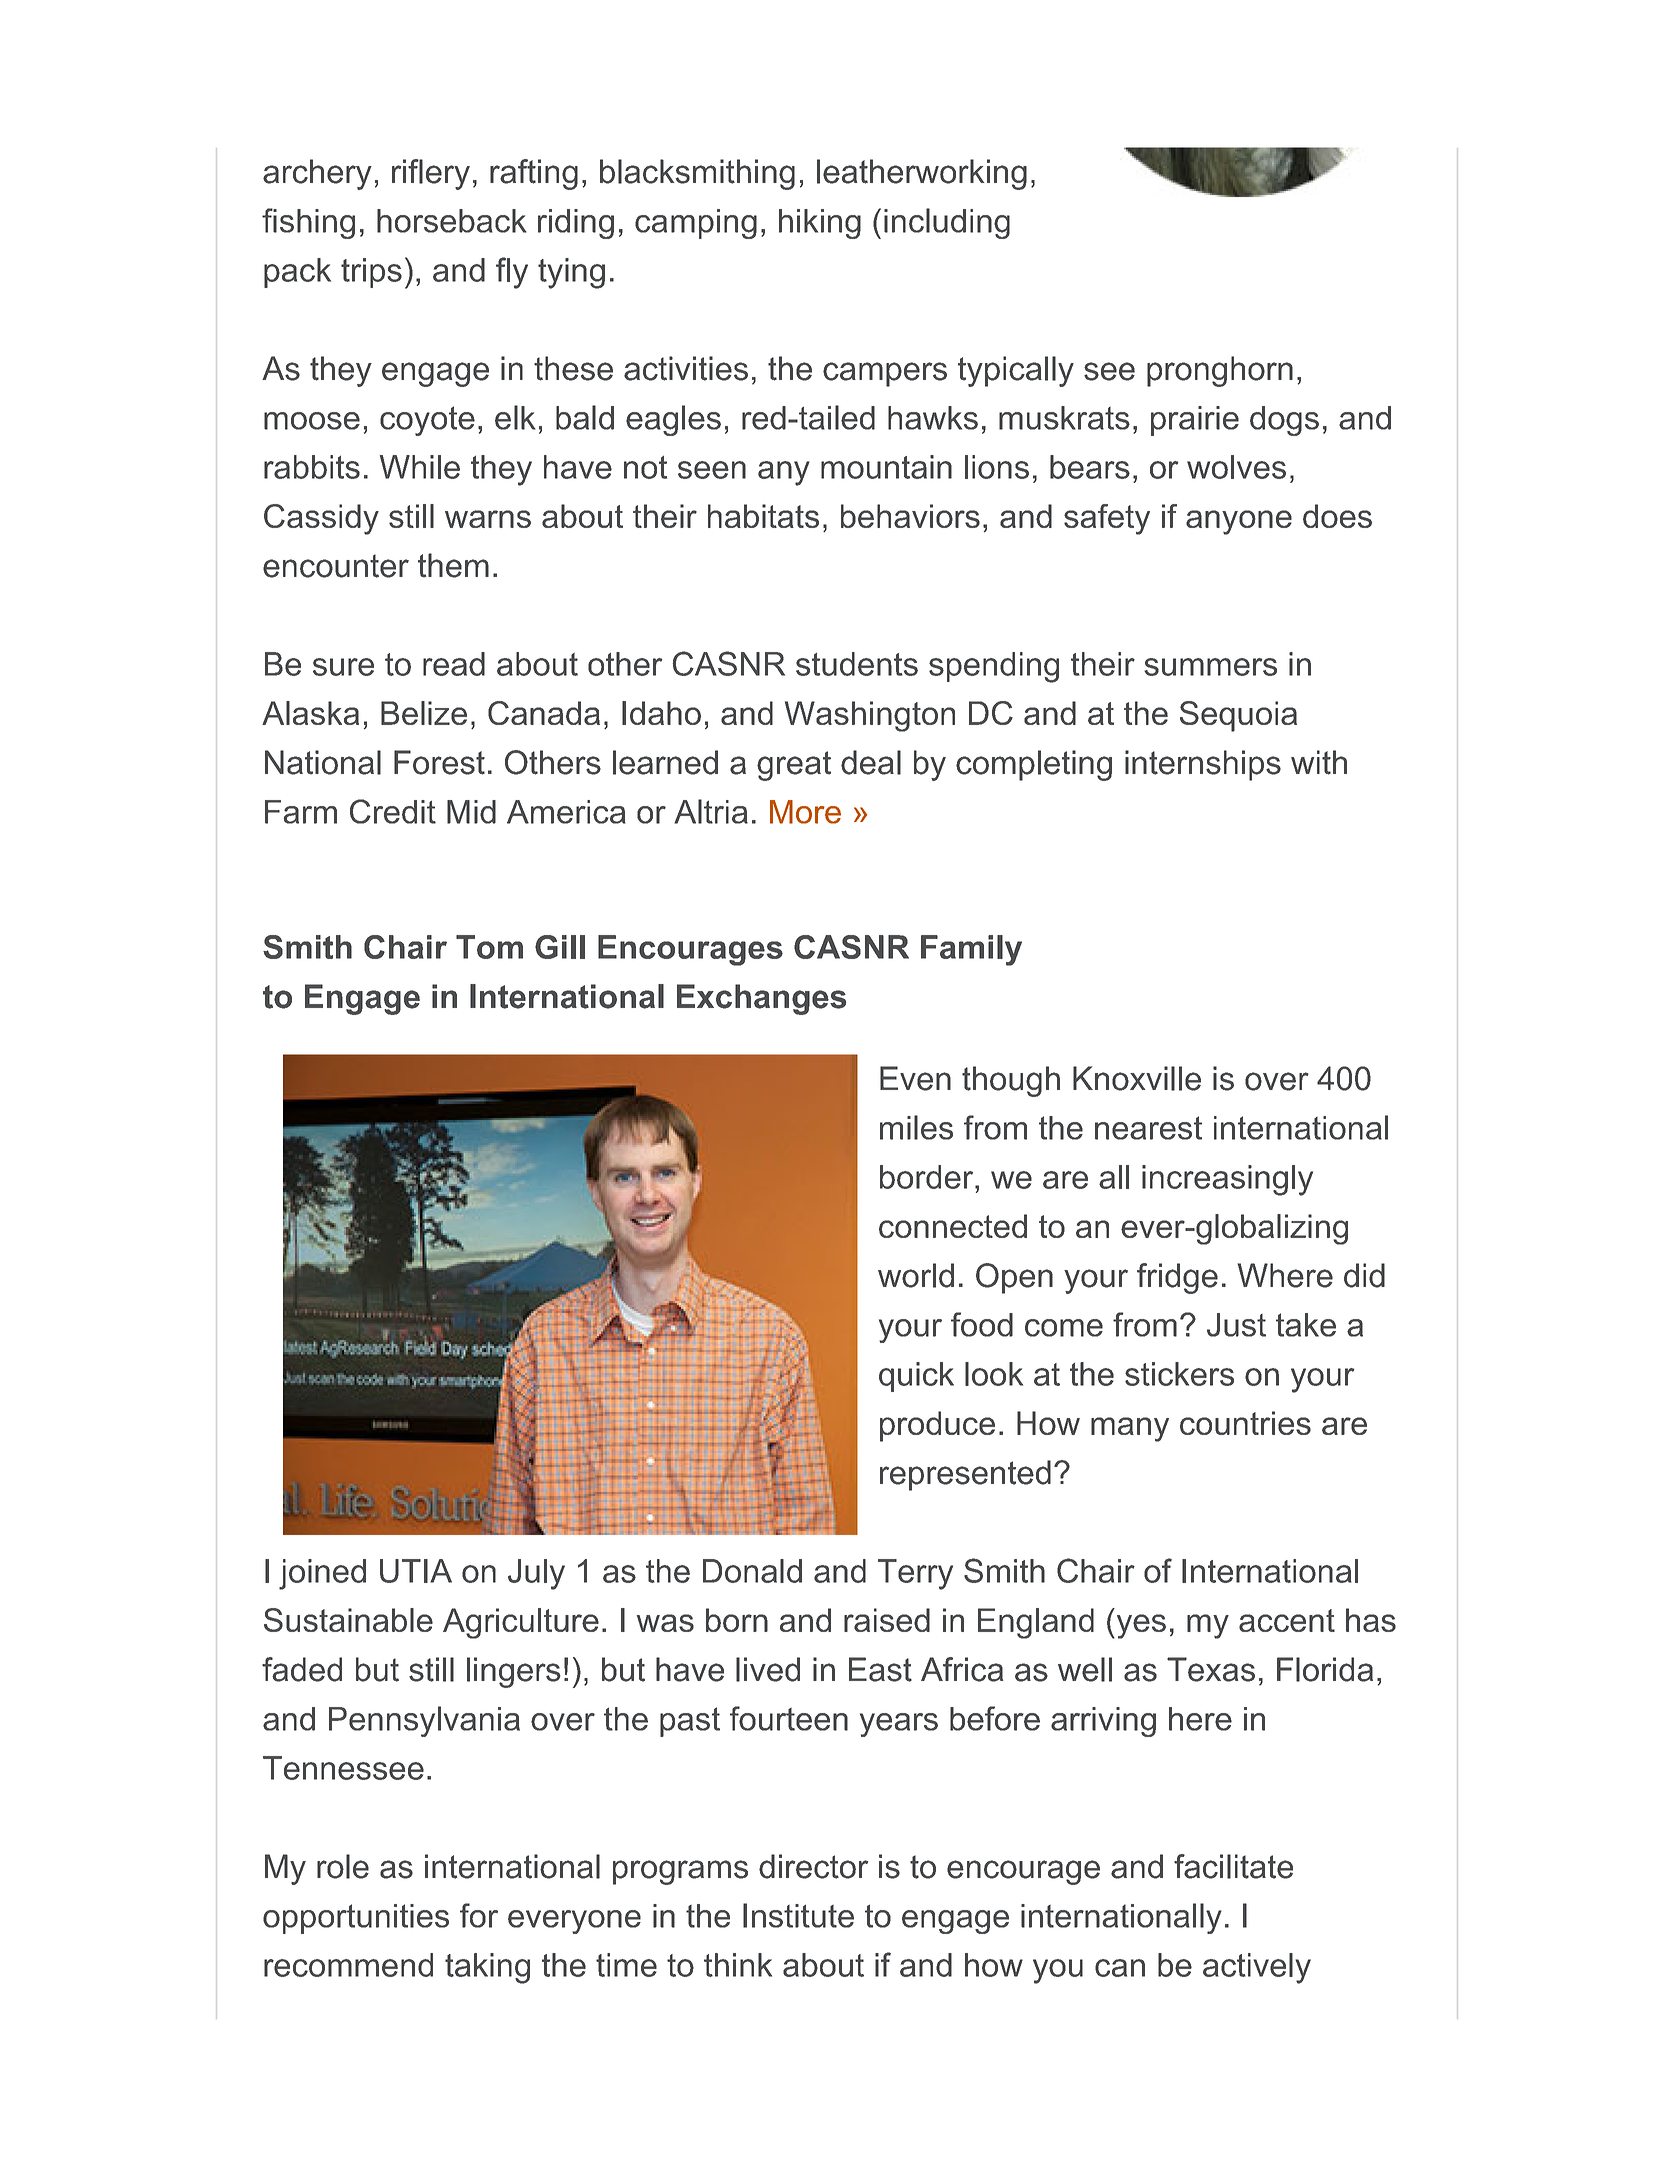  I want to click on Institute, so click(798, 1915).
